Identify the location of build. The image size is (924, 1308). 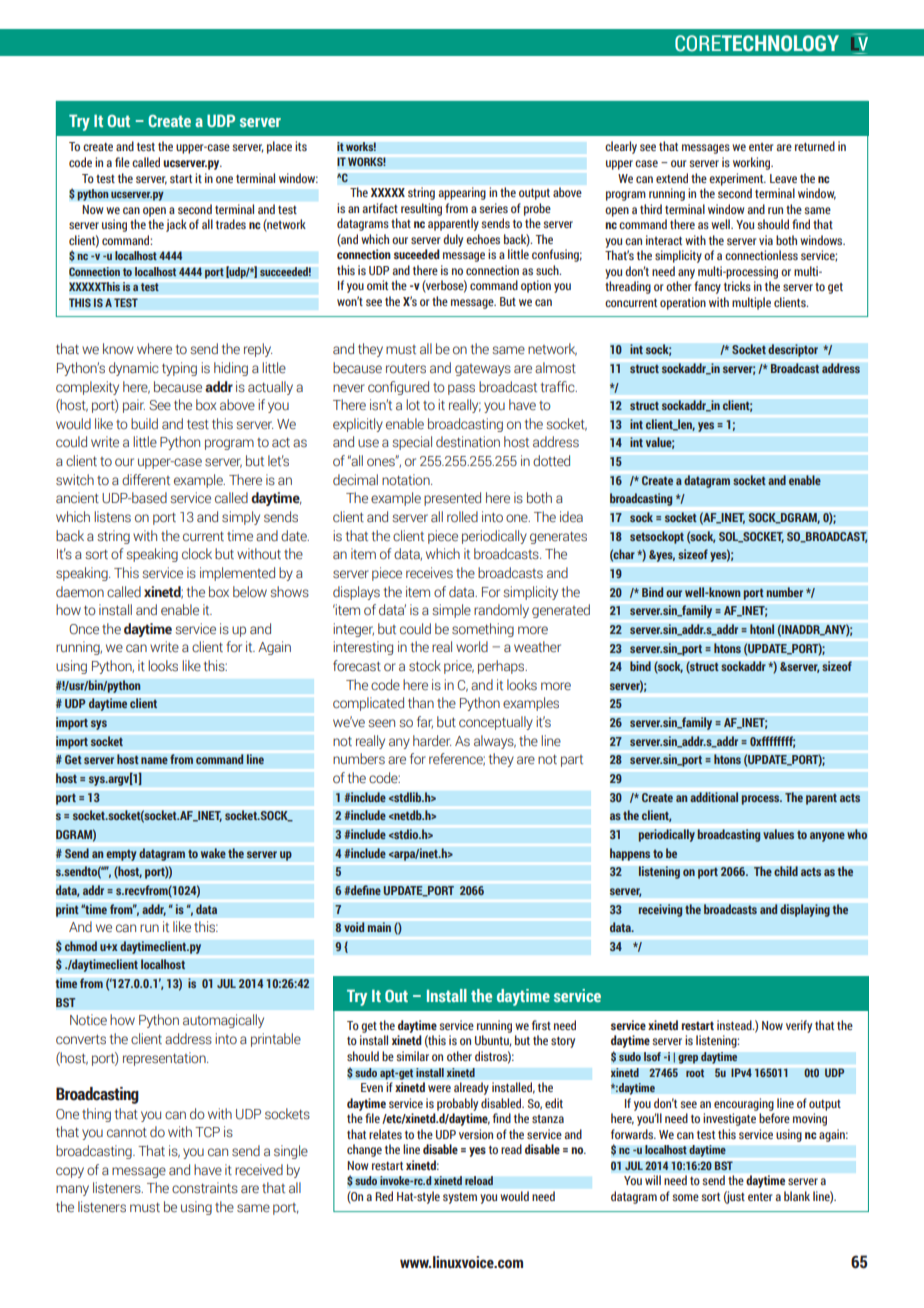
(144, 423).
